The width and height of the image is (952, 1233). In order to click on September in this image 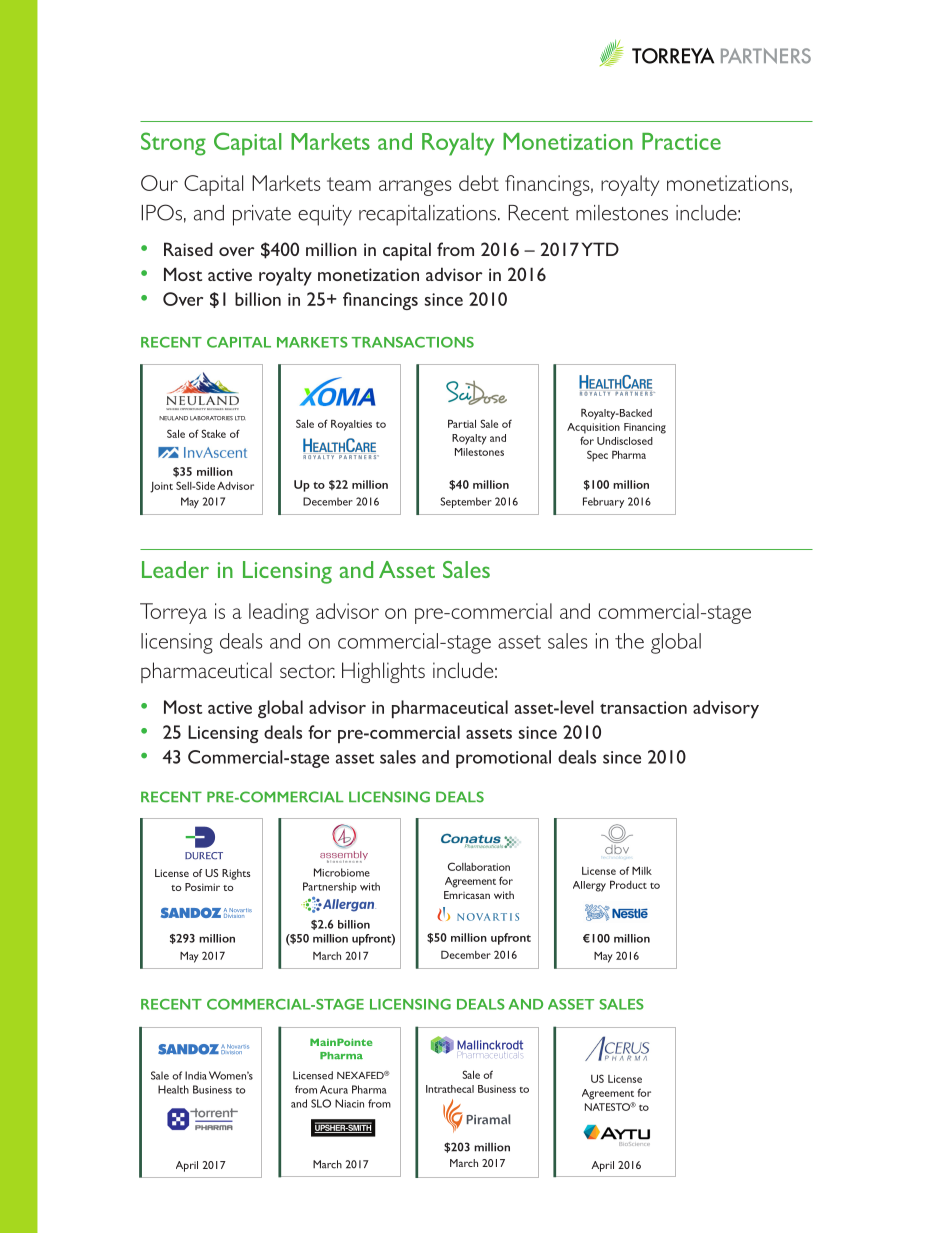, I will do `click(466, 502)`.
